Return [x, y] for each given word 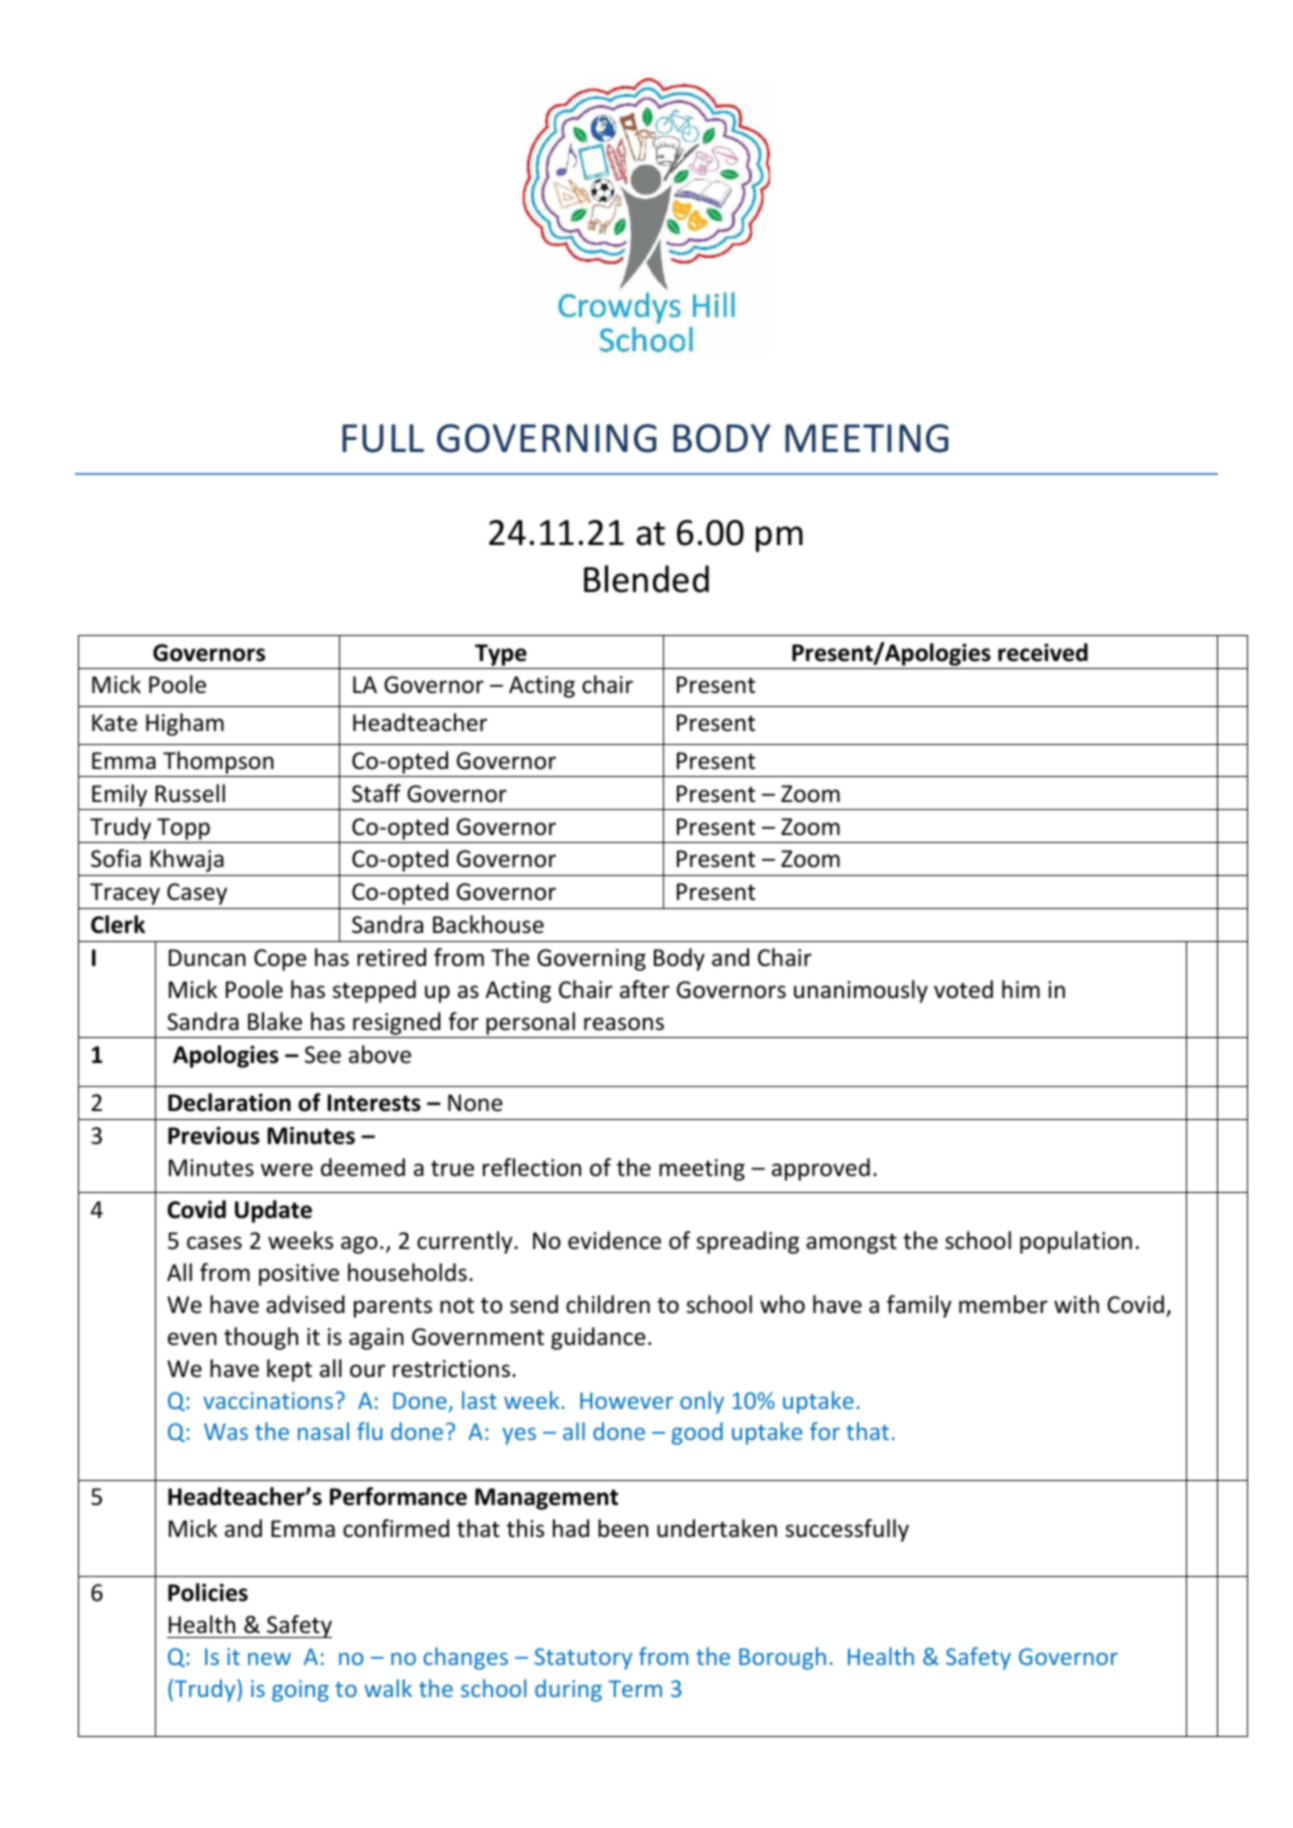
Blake [275, 1021]
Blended [646, 579]
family [919, 1306]
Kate [114, 723]
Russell [190, 793]
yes [519, 1436]
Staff [376, 793]
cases [214, 1243]
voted [963, 989]
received [1043, 652]
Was [226, 1431]
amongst [851, 1244]
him [1021, 989]
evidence [614, 1240]
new [269, 1658]
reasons [624, 1024]
